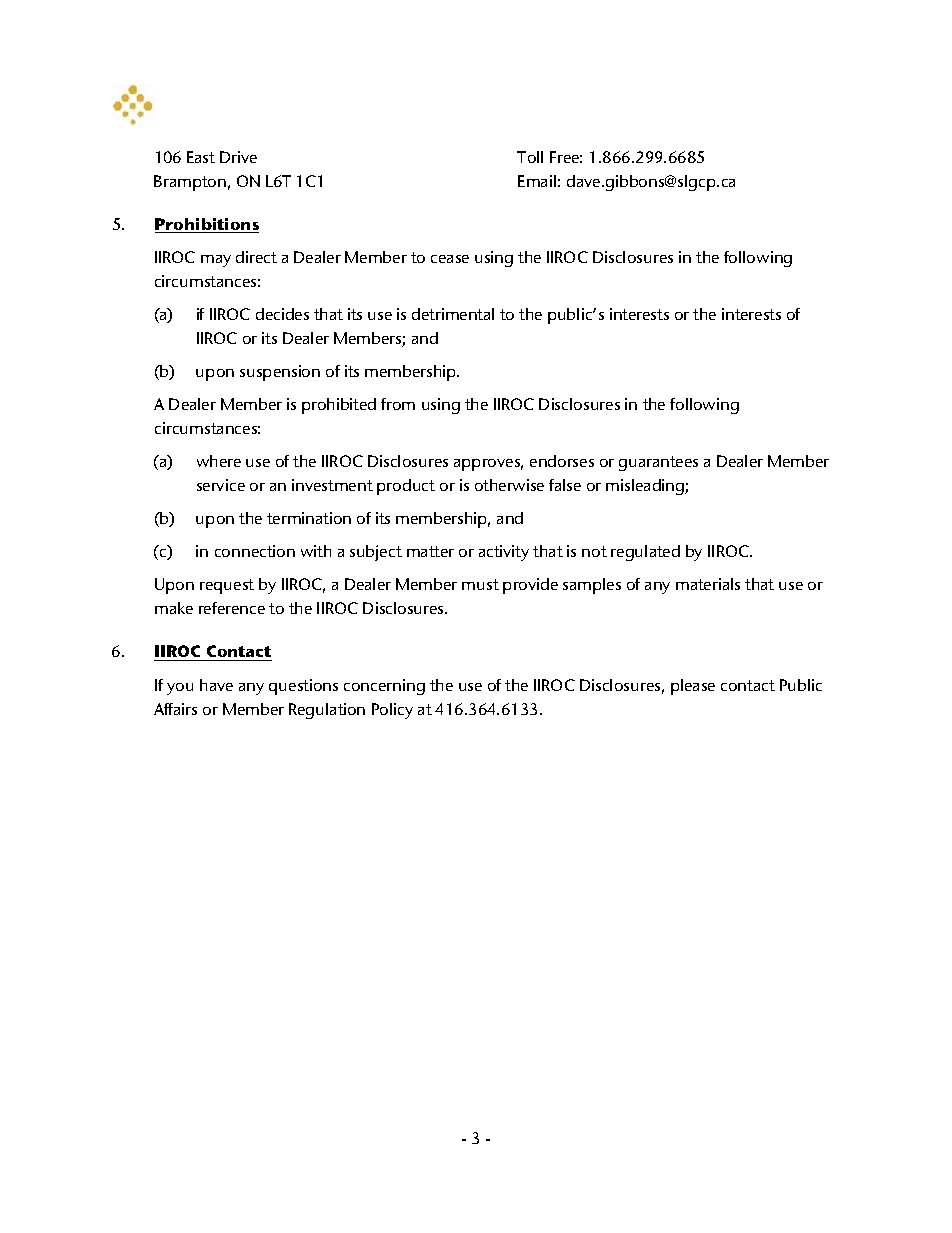 The width and height of the page is (952, 1233). Describe the element at coordinates (398, 404) in the page. I see `from` at that location.
